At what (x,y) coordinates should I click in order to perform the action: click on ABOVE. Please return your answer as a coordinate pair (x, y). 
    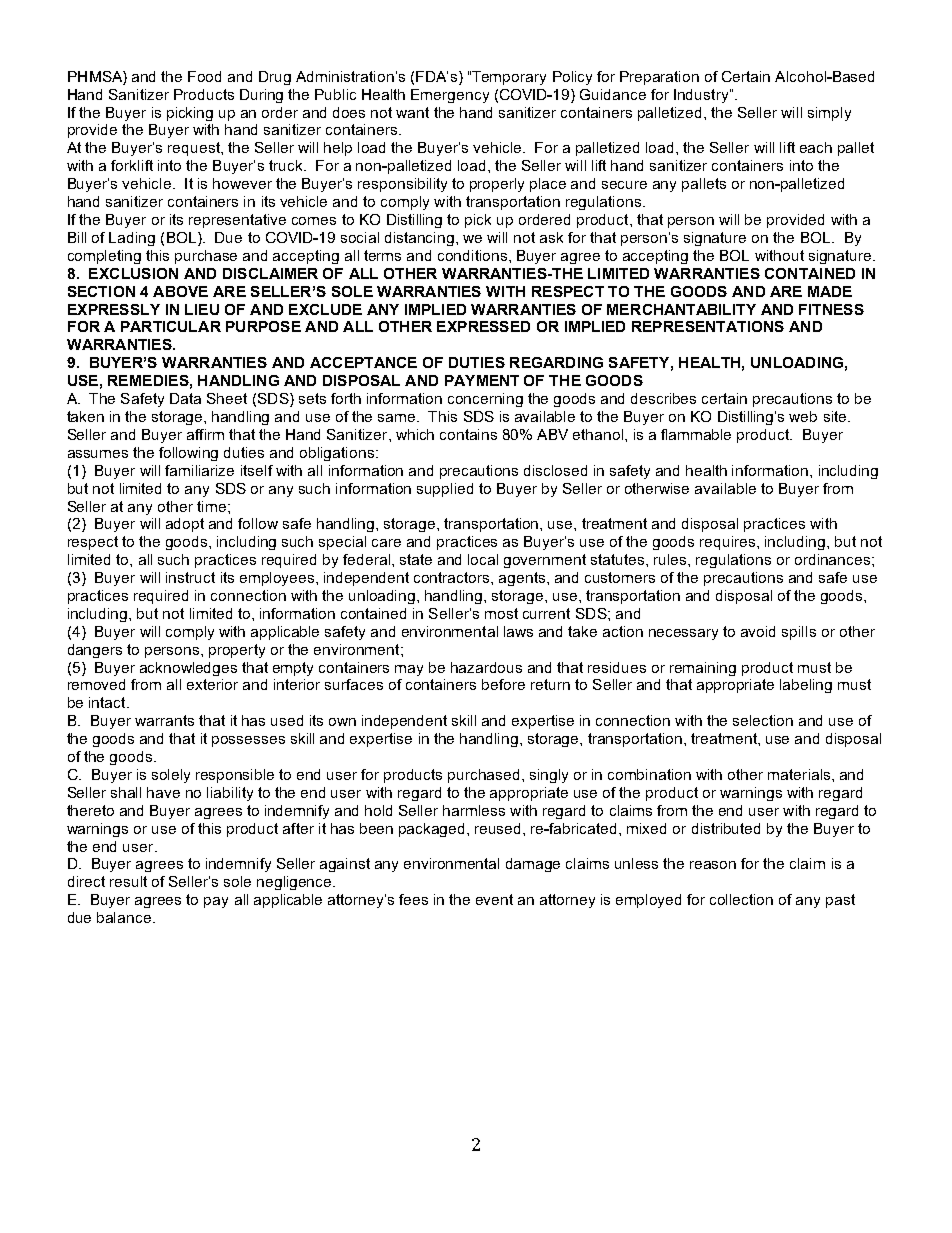
    Looking at the image, I should click on (180, 291).
